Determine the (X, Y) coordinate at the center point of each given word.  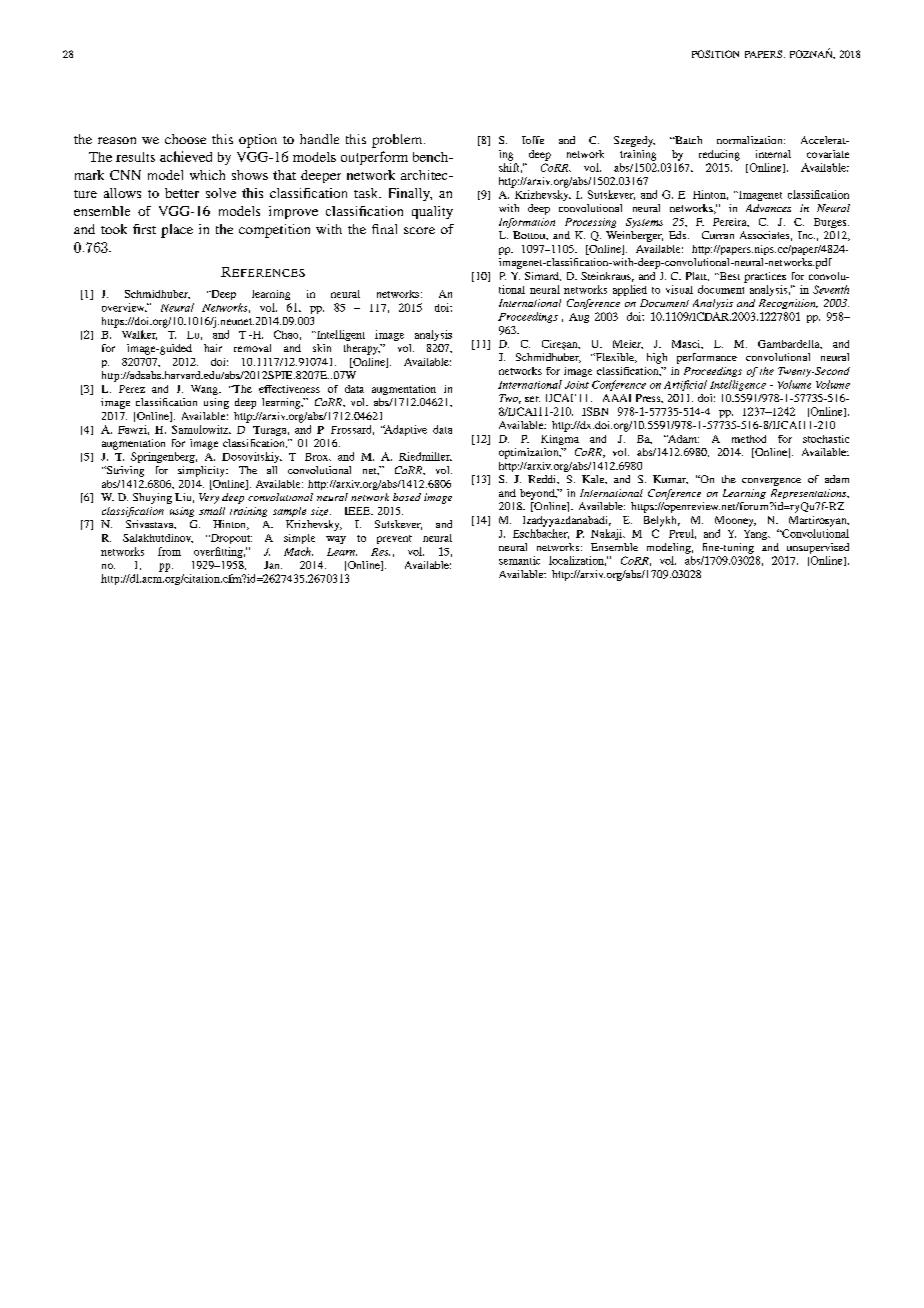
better (182, 193)
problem (398, 141)
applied (630, 290)
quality (432, 212)
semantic (519, 560)
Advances (768, 208)
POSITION (715, 54)
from (169, 551)
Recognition (788, 304)
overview (124, 307)
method (749, 439)
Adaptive (405, 430)
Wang (205, 390)
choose (185, 139)
